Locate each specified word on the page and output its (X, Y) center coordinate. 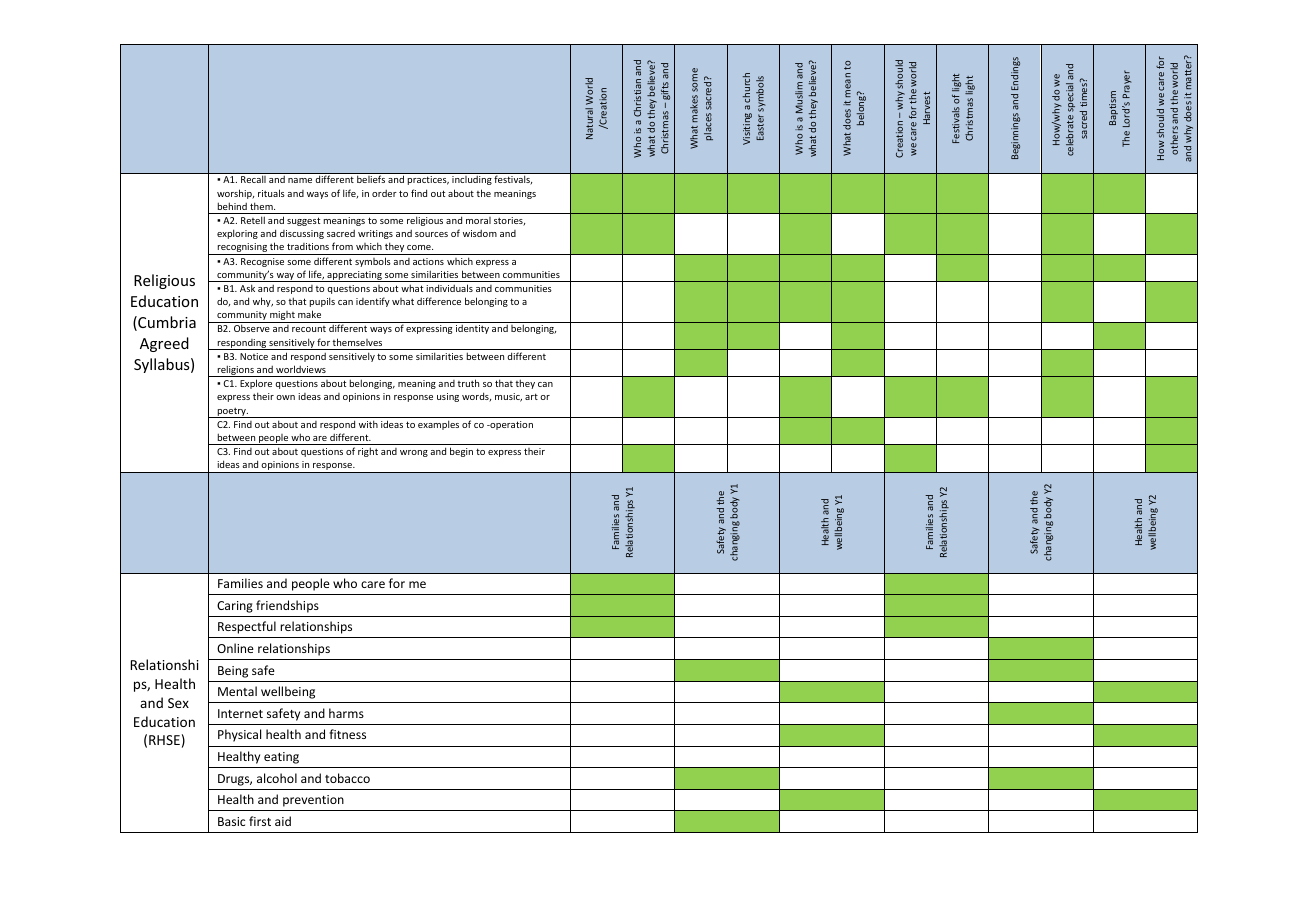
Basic (231, 821)
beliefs (371, 179)
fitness (347, 734)
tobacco (347, 778)
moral (478, 220)
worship (235, 194)
